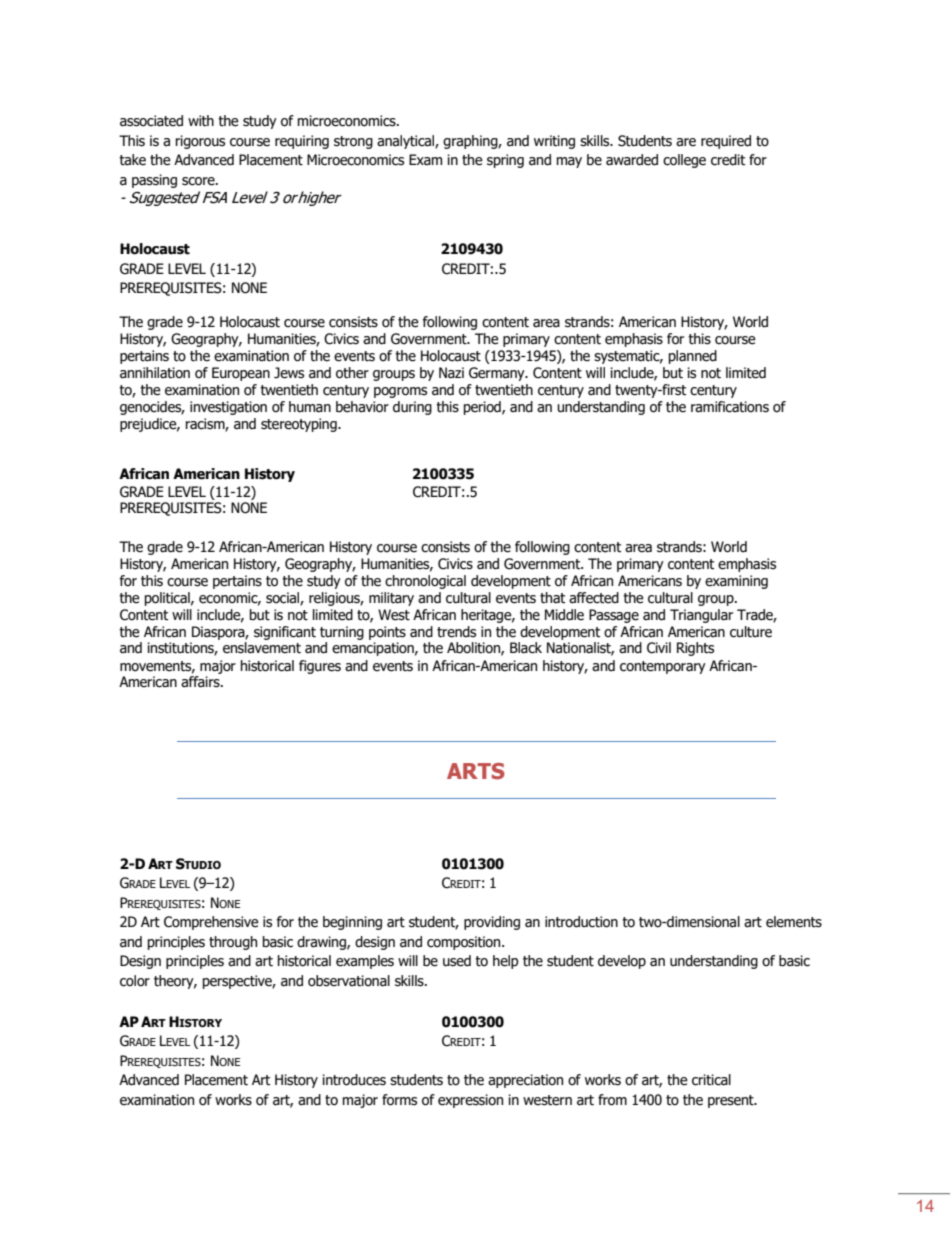 The height and width of the screenshot is (1233, 952). What do you see at coordinates (200, 142) in the screenshot?
I see `rigorous` at bounding box center [200, 142].
